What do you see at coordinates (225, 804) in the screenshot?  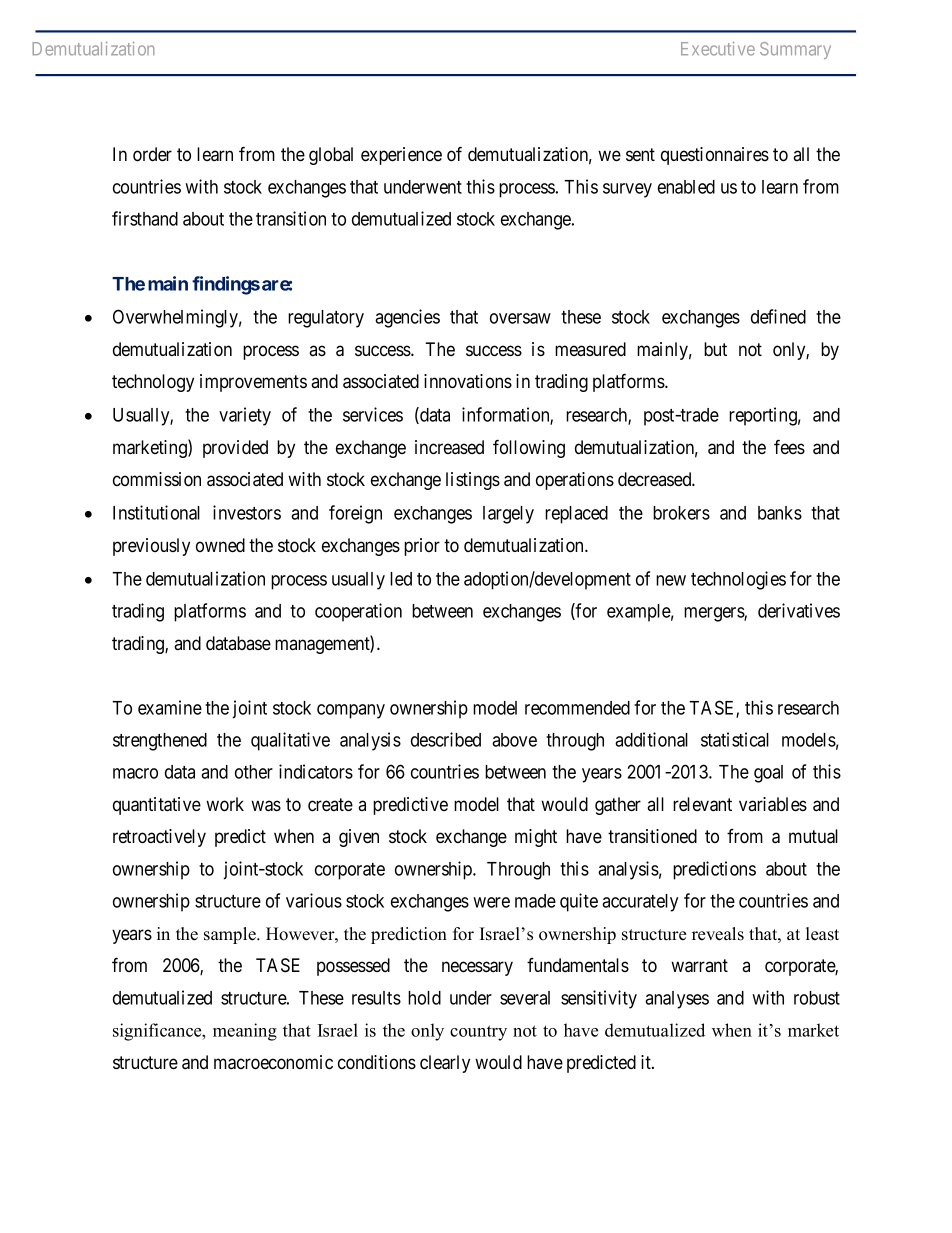 I see `work` at bounding box center [225, 804].
